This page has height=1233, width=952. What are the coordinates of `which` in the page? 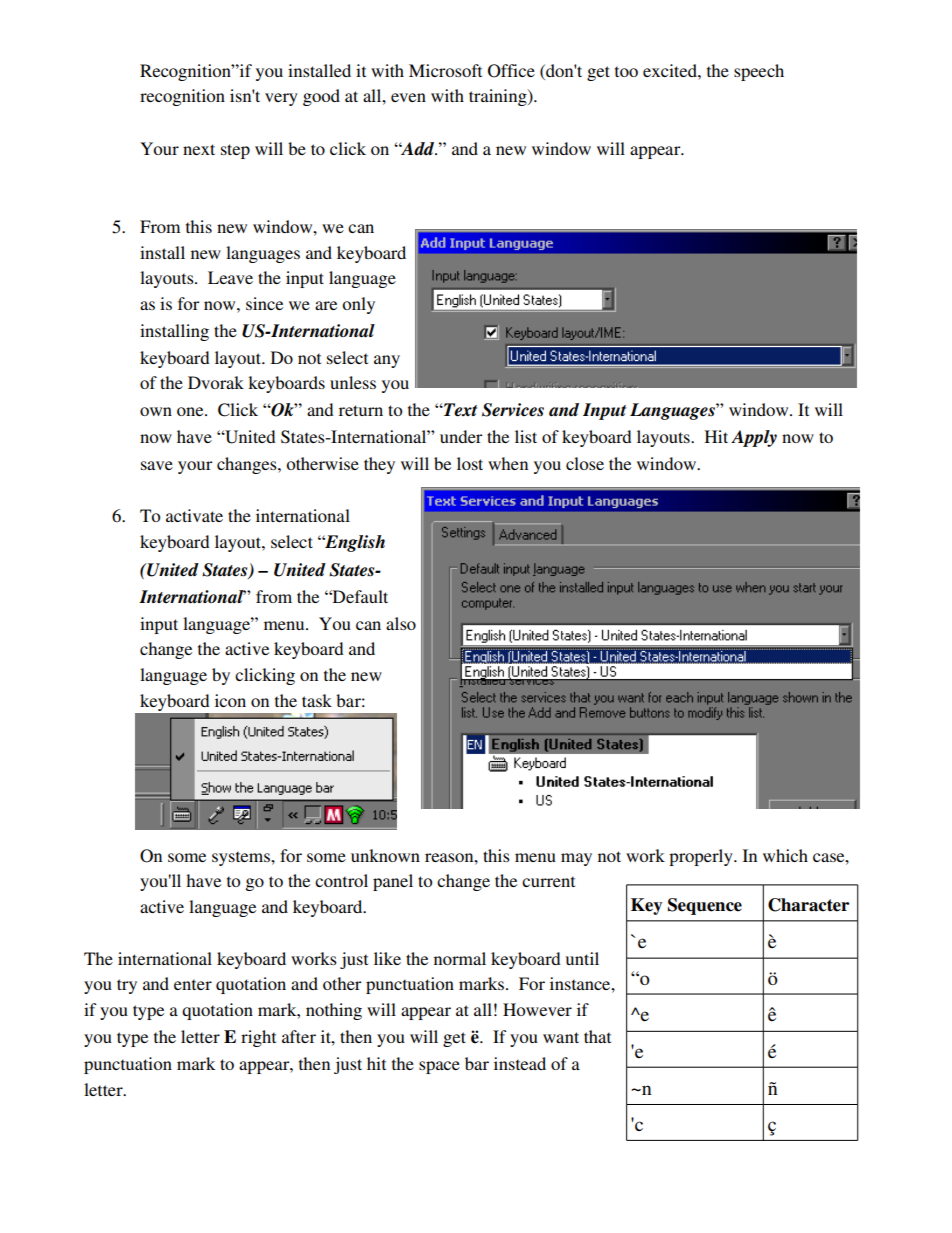 It's located at (785, 855).
